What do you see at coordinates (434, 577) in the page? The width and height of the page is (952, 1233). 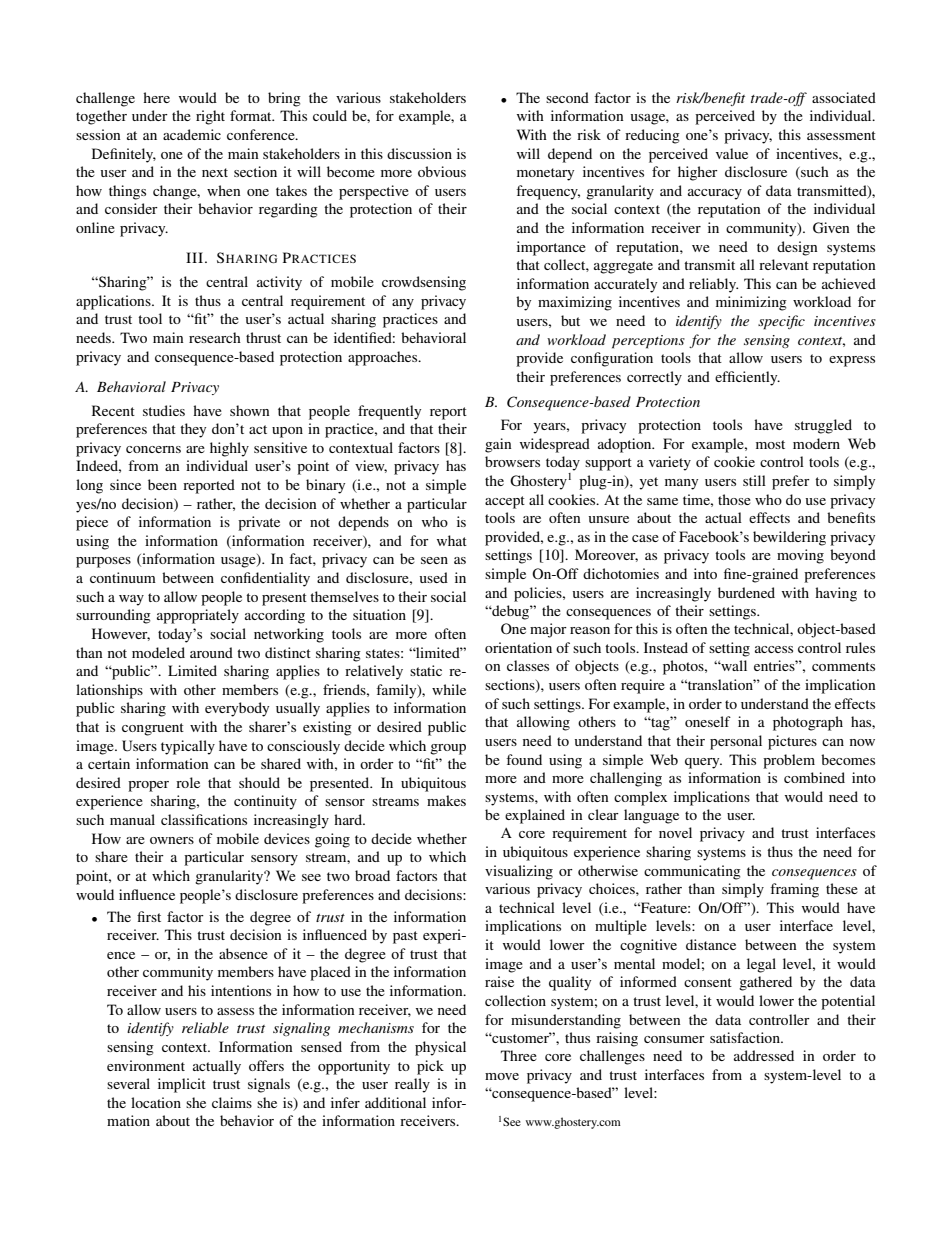 I see `used` at bounding box center [434, 577].
